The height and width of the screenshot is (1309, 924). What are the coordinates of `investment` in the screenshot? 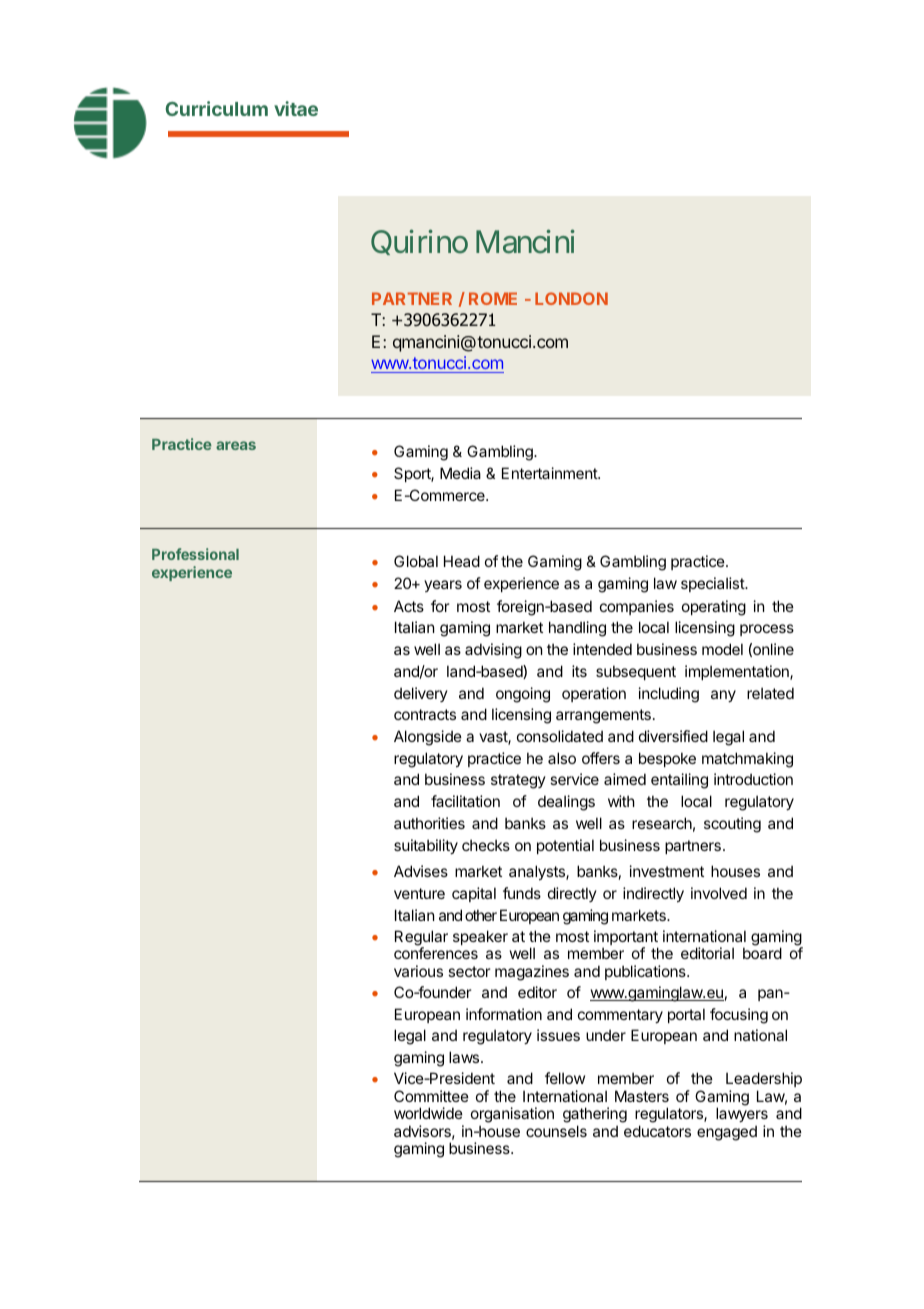 It's located at (667, 871).
